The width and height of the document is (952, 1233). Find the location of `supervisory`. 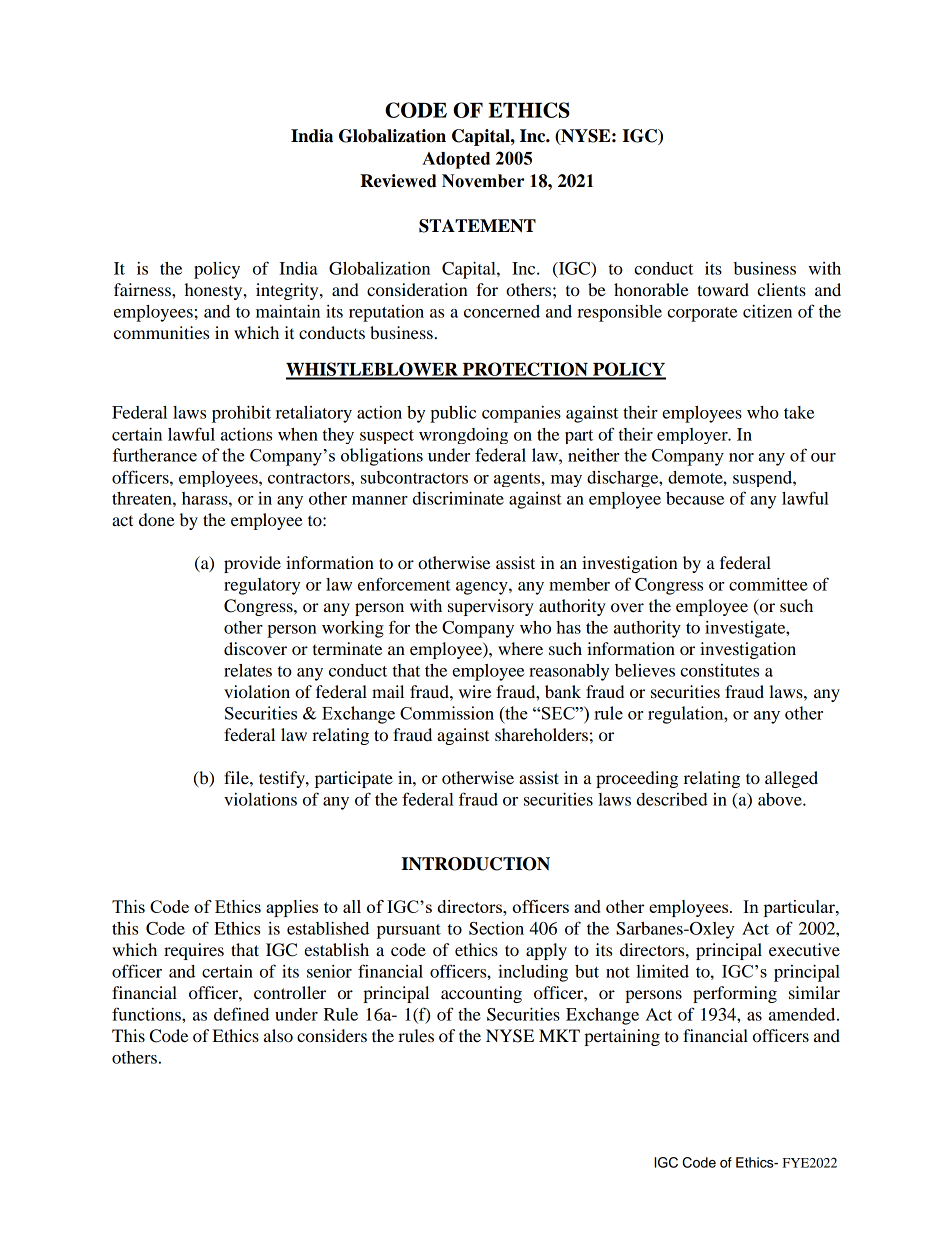

supervisory is located at coordinates (491, 607).
